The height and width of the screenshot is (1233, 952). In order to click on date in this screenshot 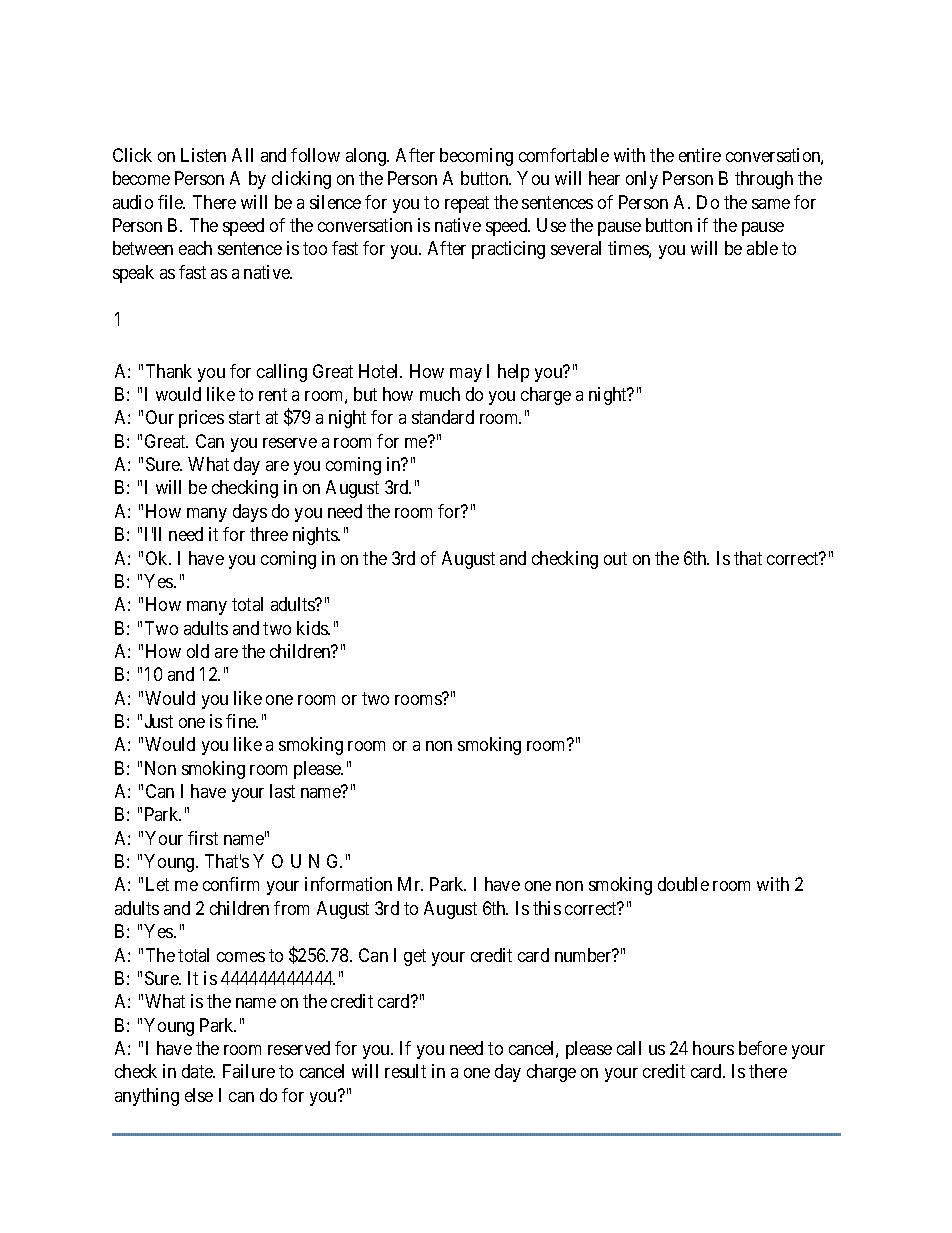, I will do `click(198, 1071)`.
